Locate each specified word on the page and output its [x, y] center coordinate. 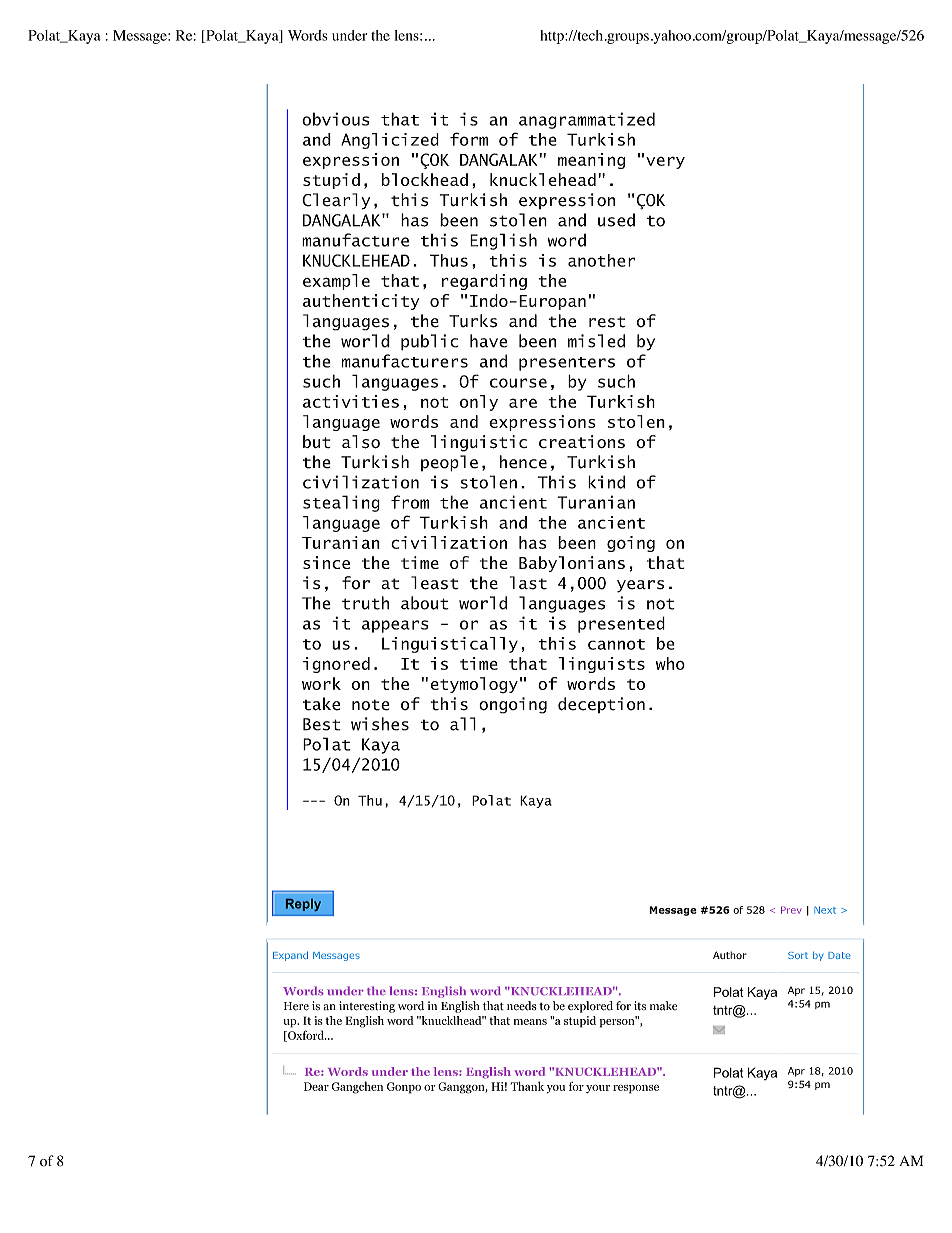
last [528, 583]
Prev [791, 910]
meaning [591, 161]
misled [596, 341]
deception [601, 705]
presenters [567, 364]
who [670, 663]
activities [351, 401]
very [665, 163]
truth [365, 603]
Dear [316, 1086]
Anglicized [390, 141]
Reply [303, 905]
